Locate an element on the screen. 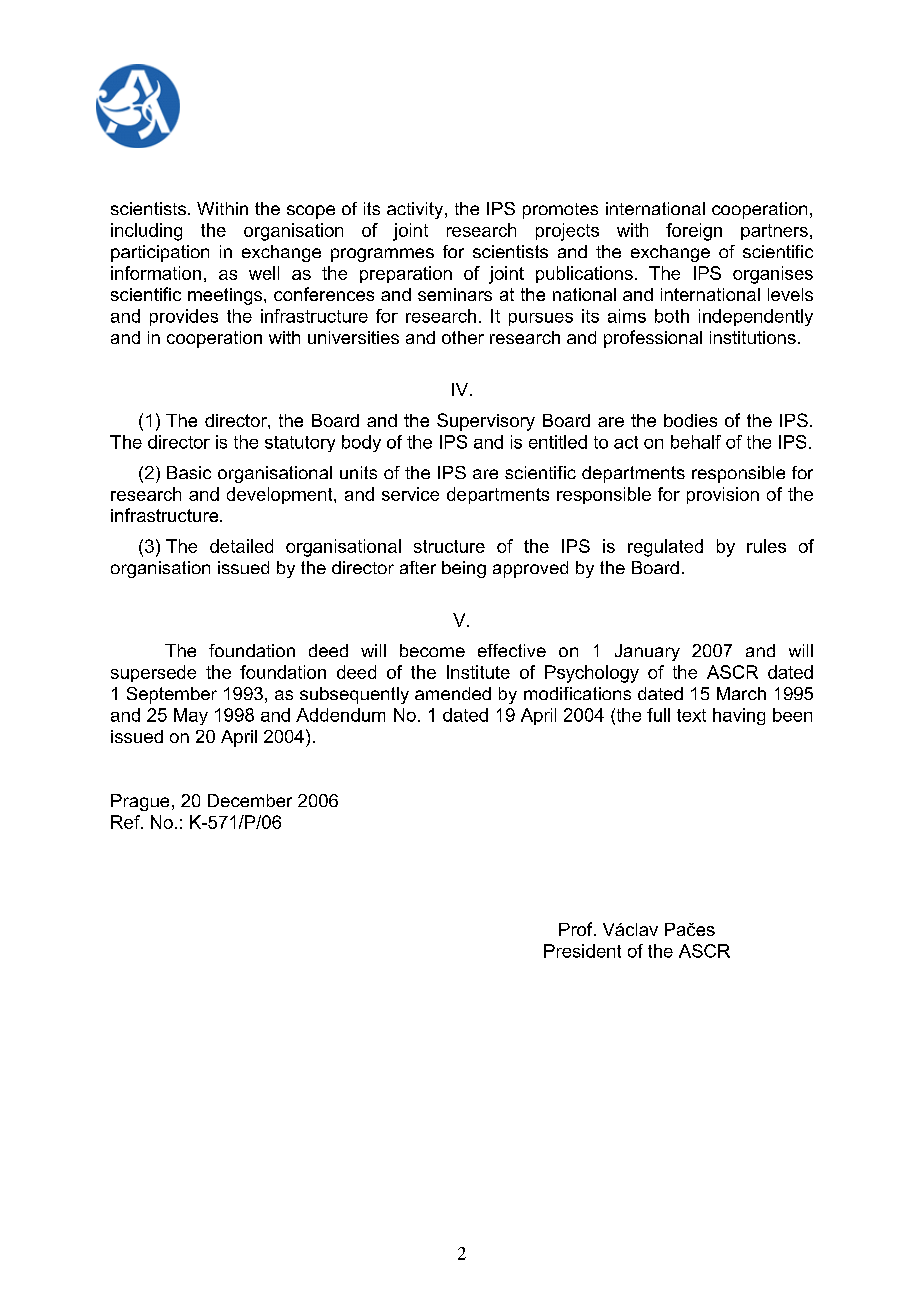  service is located at coordinates (410, 494).
